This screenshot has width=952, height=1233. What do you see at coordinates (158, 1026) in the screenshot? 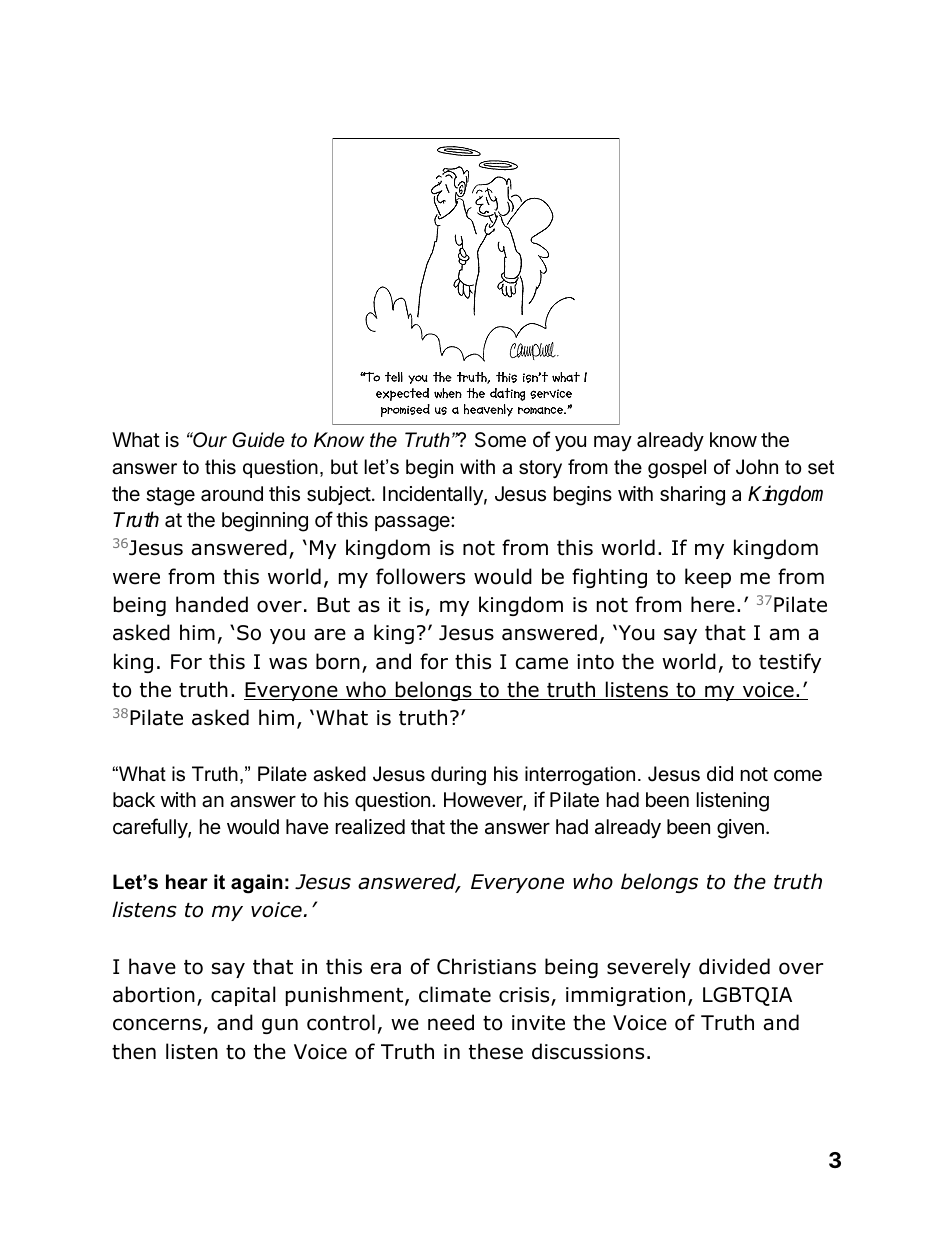
I see `concerns` at bounding box center [158, 1026].
